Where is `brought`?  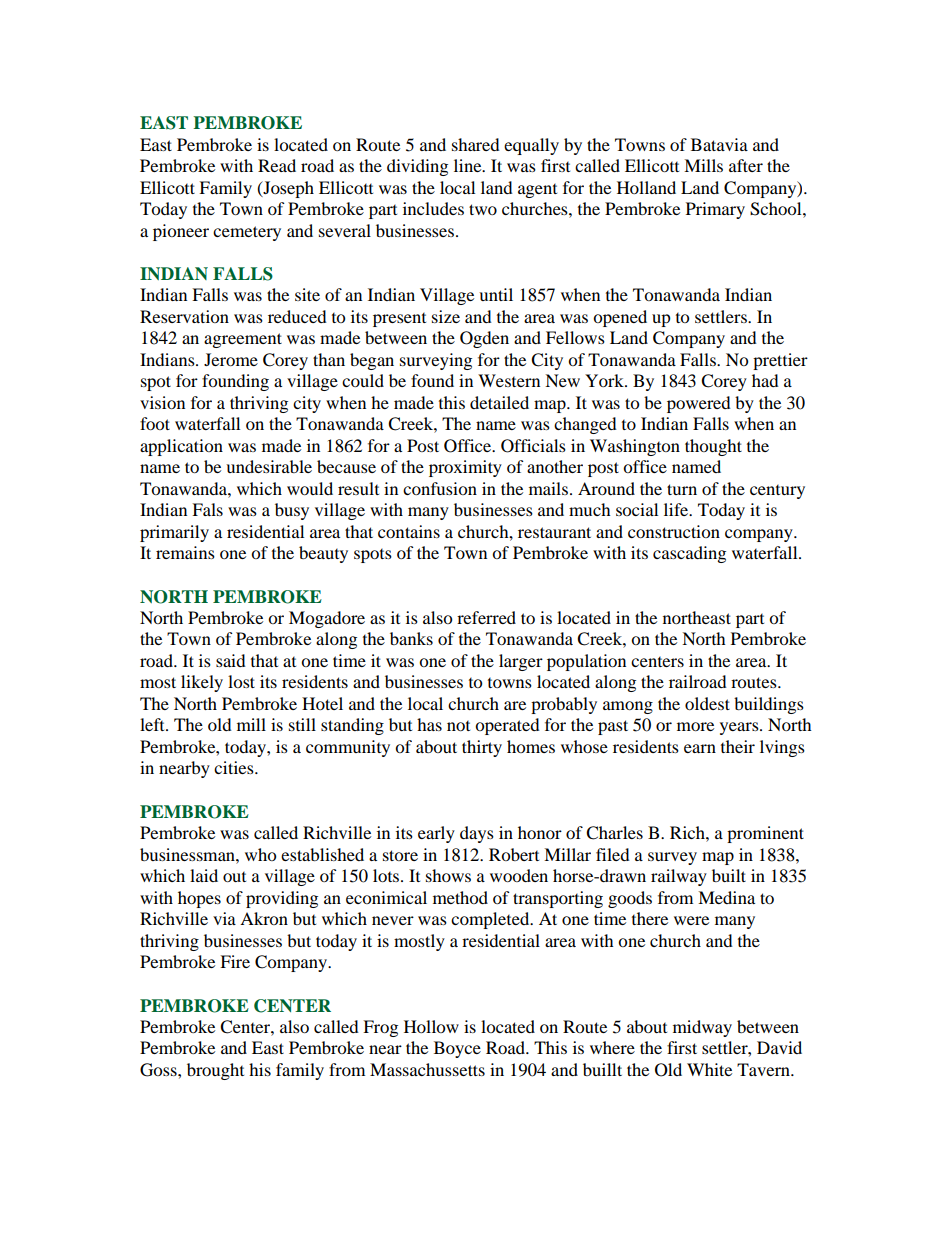
brought is located at coordinates (215, 1071).
